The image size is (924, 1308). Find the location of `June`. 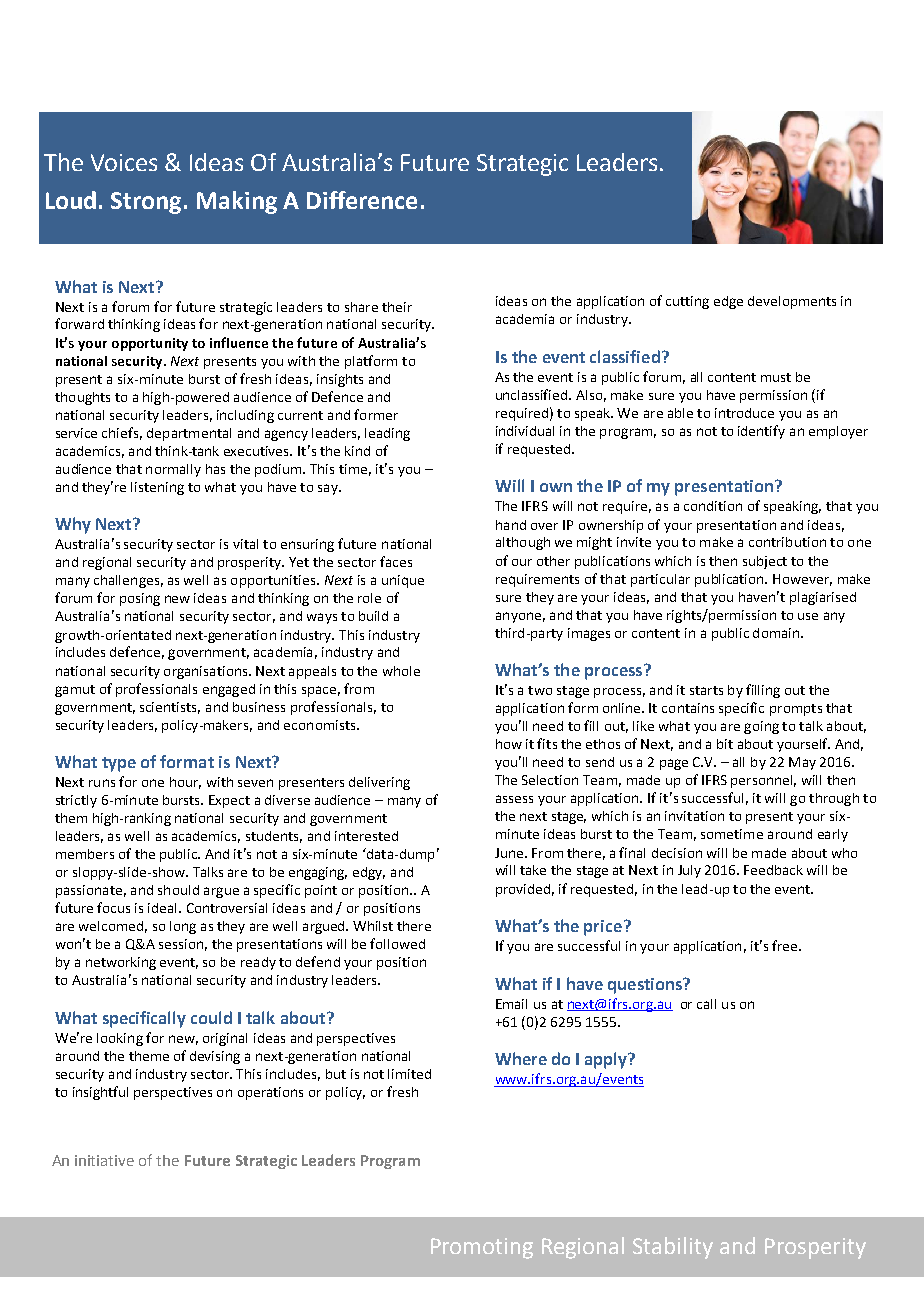

June is located at coordinates (510, 853).
